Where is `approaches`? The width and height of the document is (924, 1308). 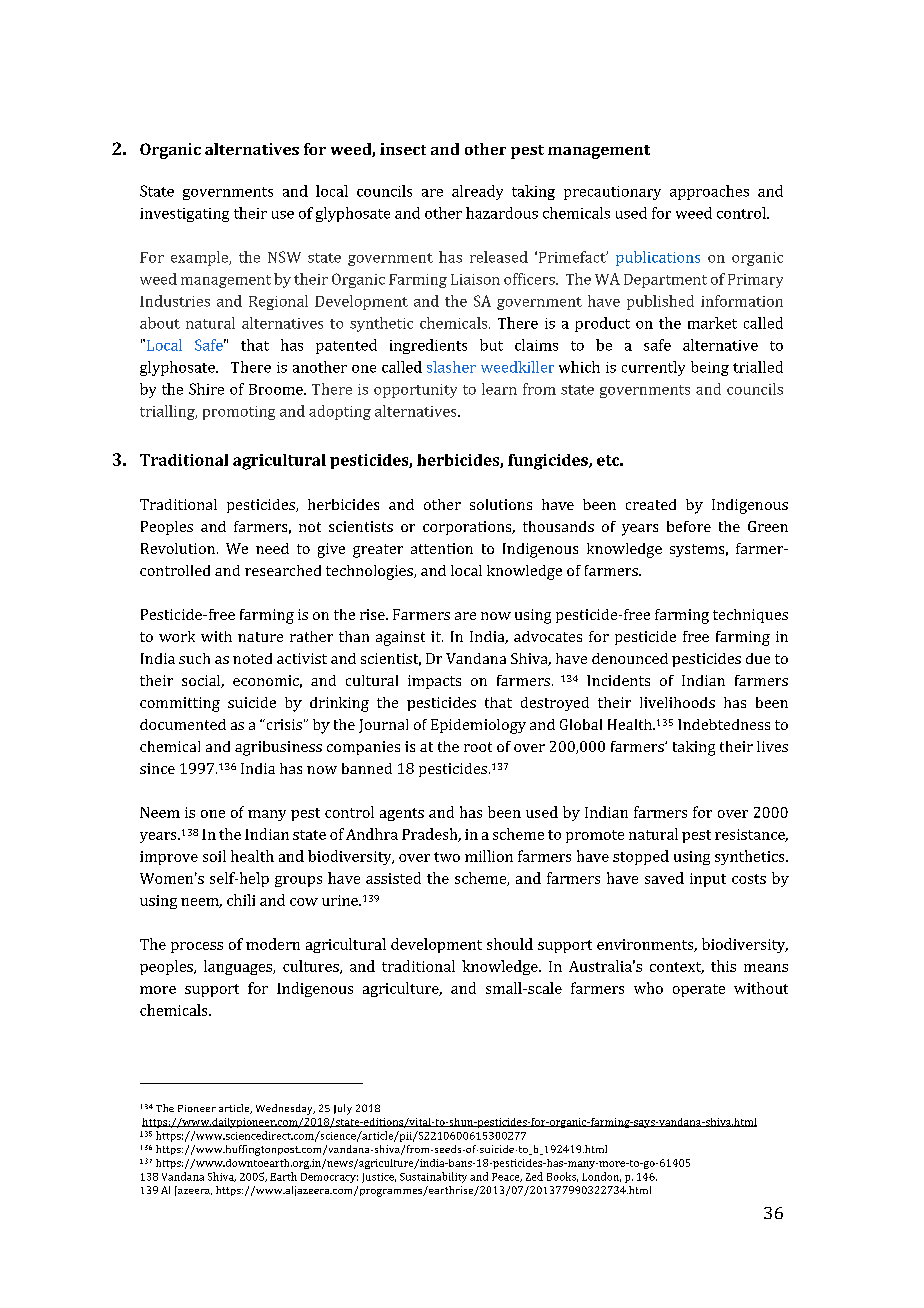 approaches is located at coordinates (709, 192).
